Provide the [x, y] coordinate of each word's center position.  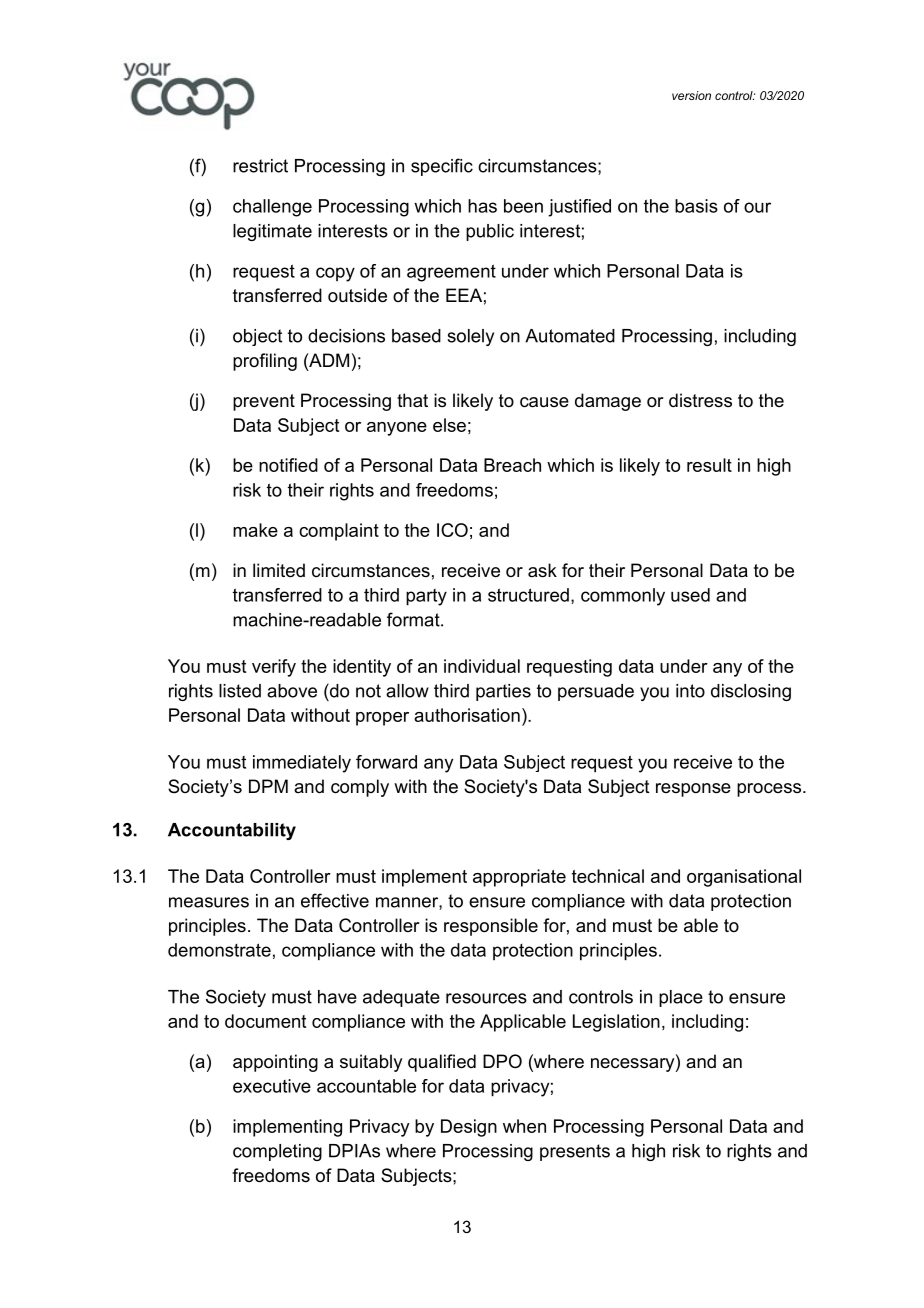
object [257, 337]
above [292, 691]
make [255, 530]
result [709, 465]
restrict [260, 166]
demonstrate [219, 950]
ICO [452, 530]
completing [277, 1152]
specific [442, 167]
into [690, 691]
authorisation [467, 715]
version [691, 95]
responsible [491, 927]
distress [700, 400]
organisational [744, 878]
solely [470, 337]
